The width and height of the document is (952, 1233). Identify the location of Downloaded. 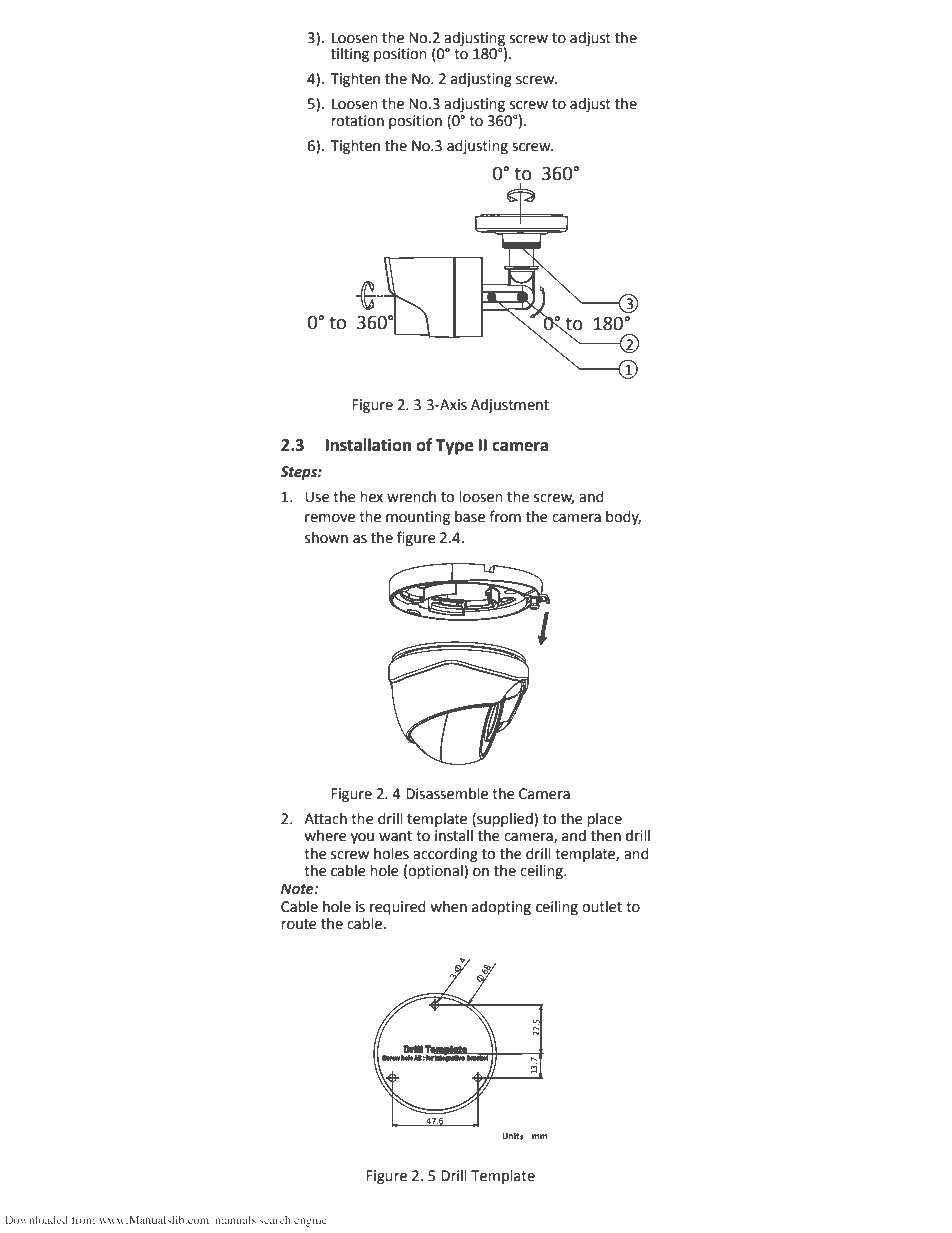
(36, 1220).
